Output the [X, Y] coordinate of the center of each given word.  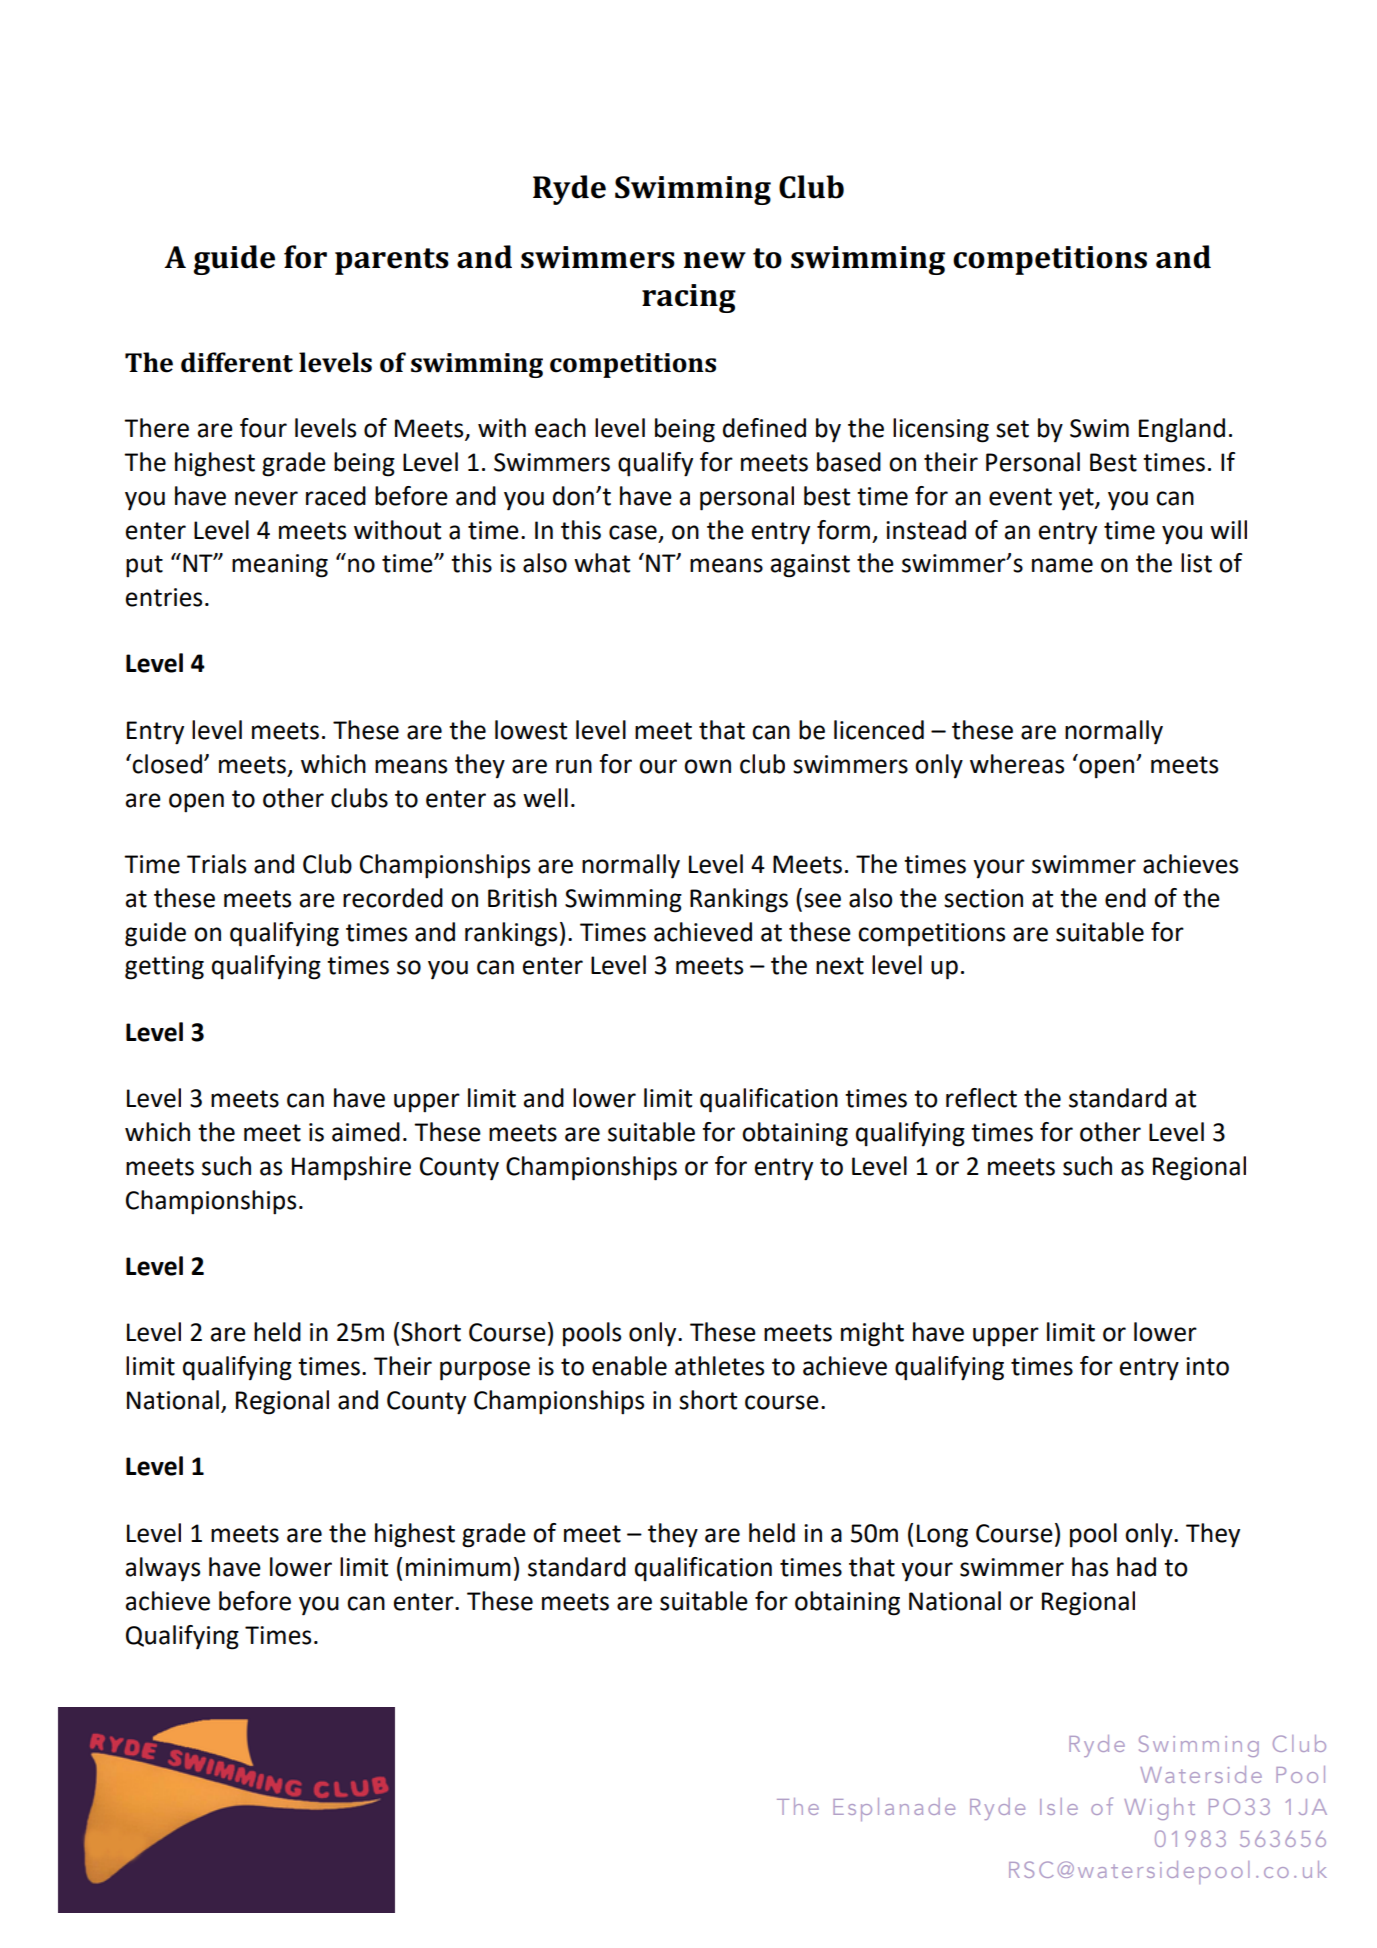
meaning [280, 566]
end [1125, 898]
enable [629, 1366]
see [822, 900]
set [1012, 429]
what [602, 563]
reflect [981, 1098]
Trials [216, 864]
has [1090, 1567]
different [237, 362]
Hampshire [351, 1168]
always [163, 1569]
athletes [719, 1366]
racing [689, 298]
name [1062, 565]
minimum [458, 1567]
